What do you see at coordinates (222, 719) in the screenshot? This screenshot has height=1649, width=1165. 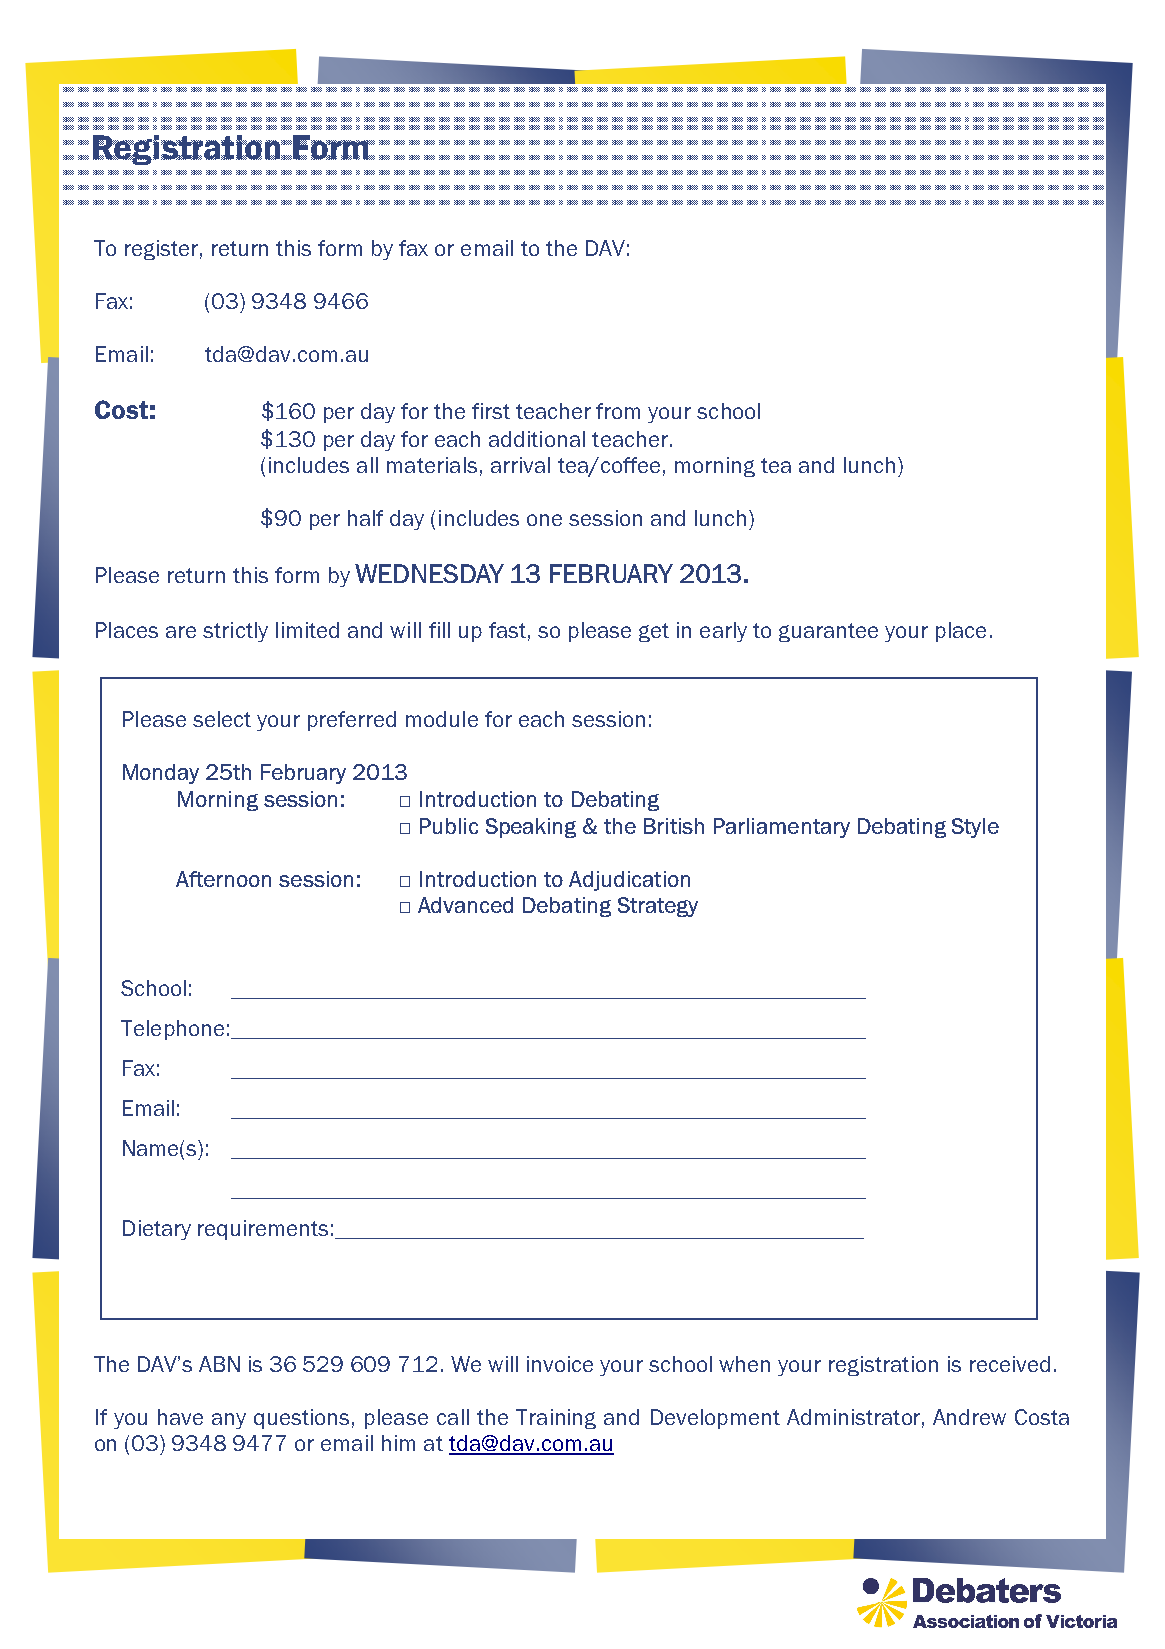 I see `select` at bounding box center [222, 719].
